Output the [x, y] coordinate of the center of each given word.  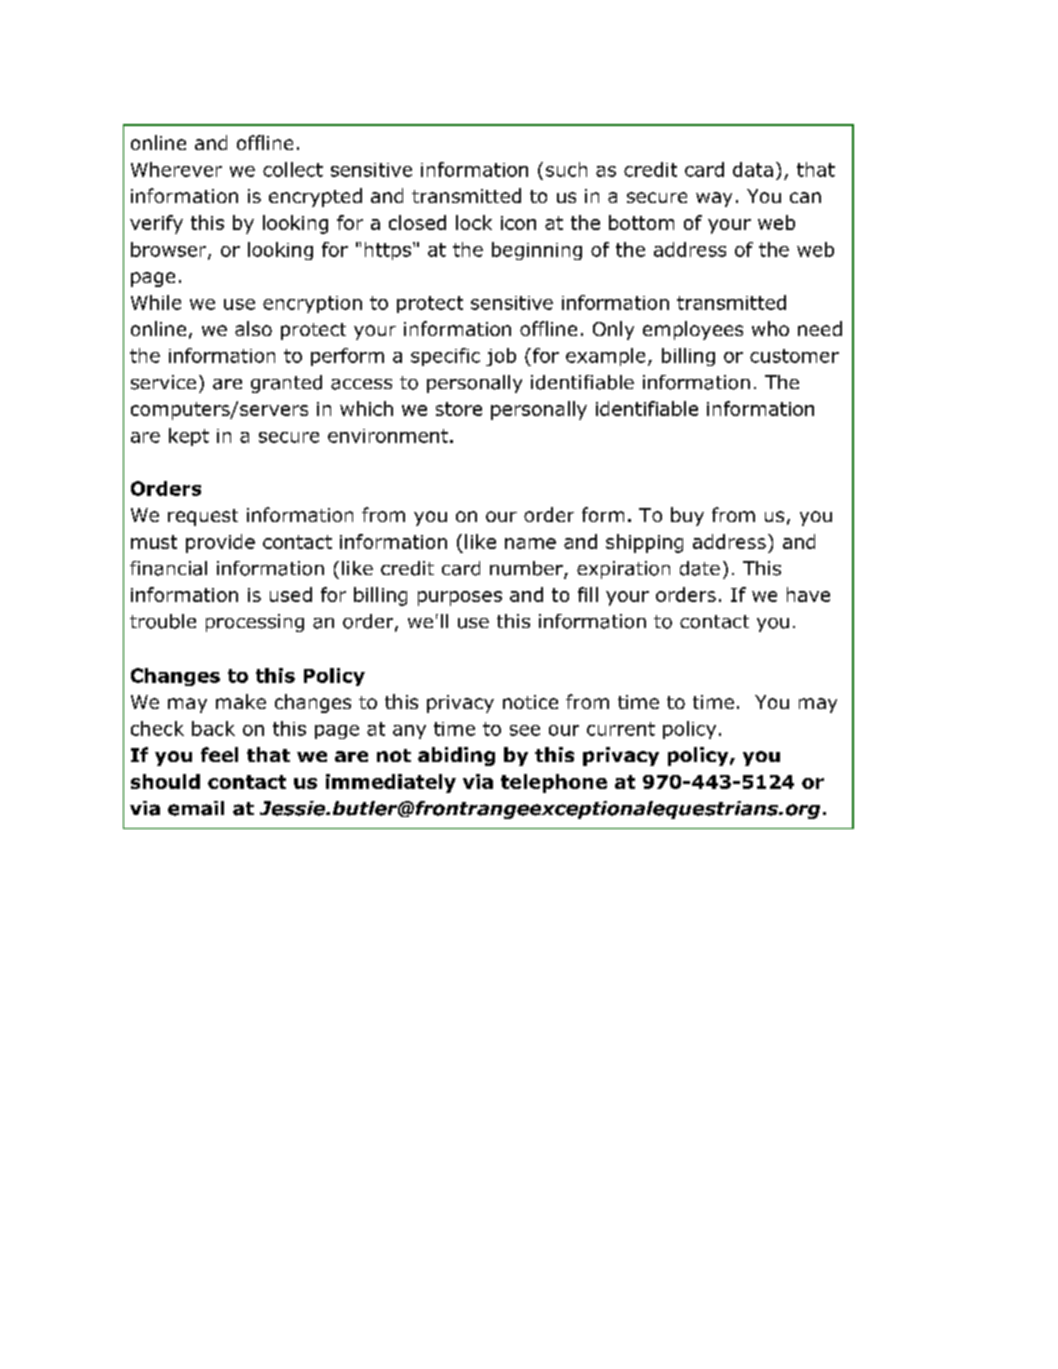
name [530, 543]
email [196, 808]
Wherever [176, 169]
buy [687, 516]
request [203, 517]
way [714, 199]
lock [474, 222]
